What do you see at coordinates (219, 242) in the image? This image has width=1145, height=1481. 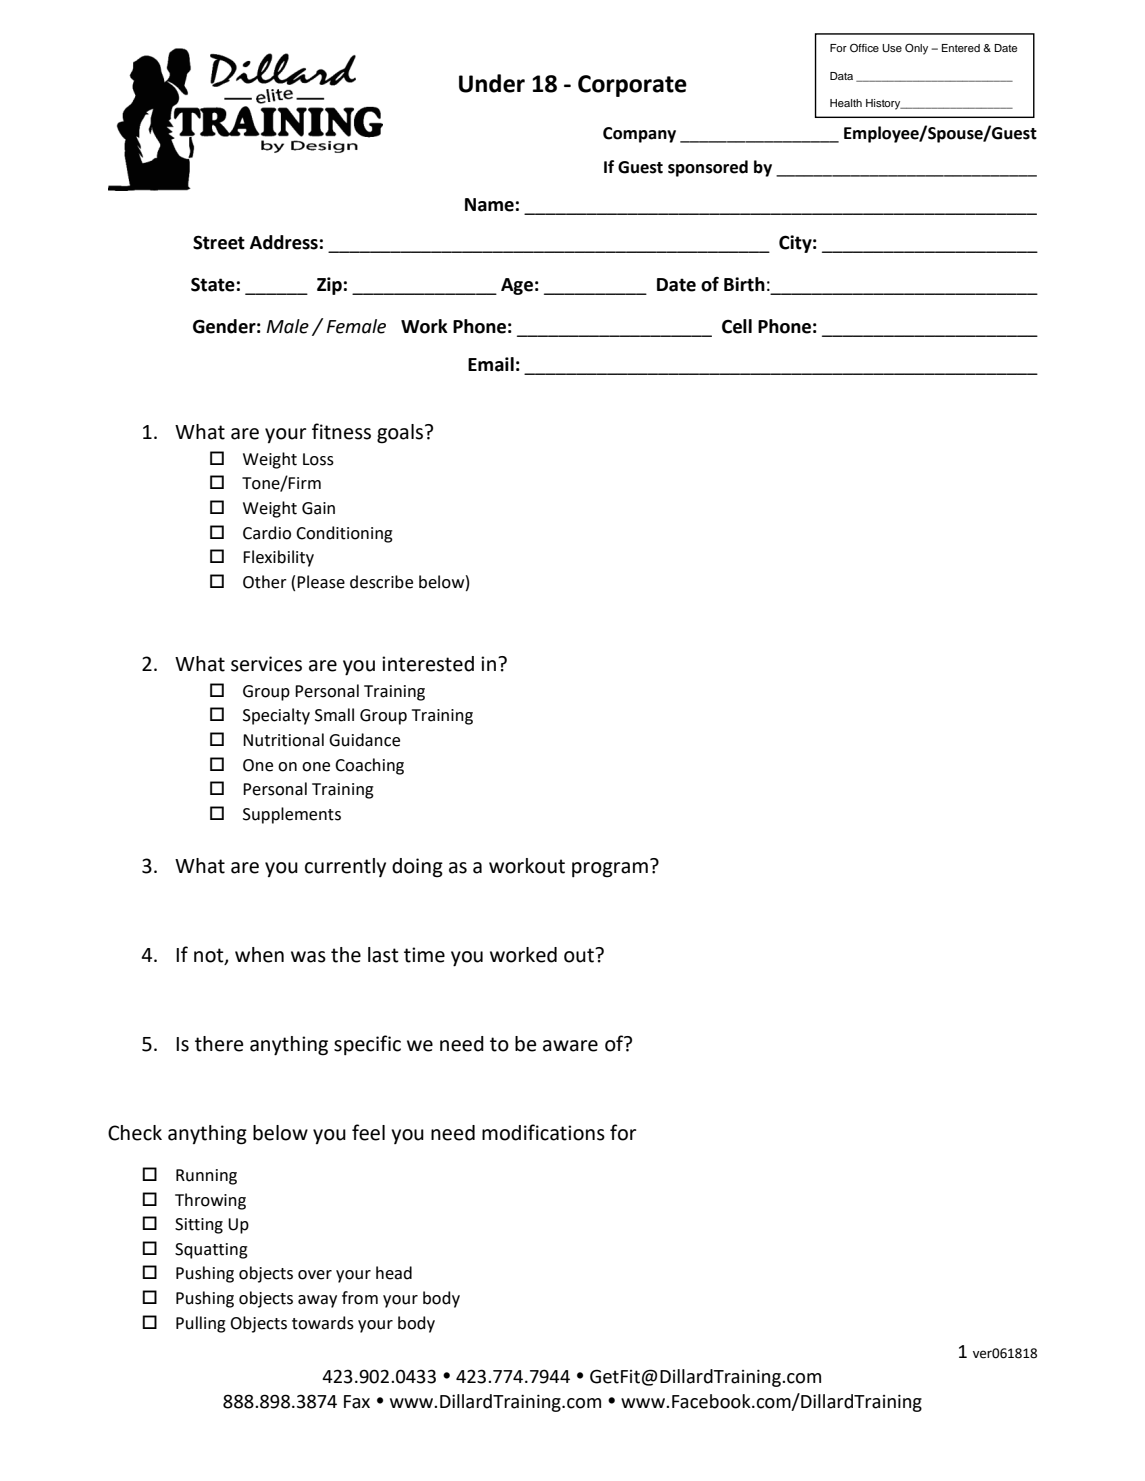 I see `Street` at bounding box center [219, 242].
